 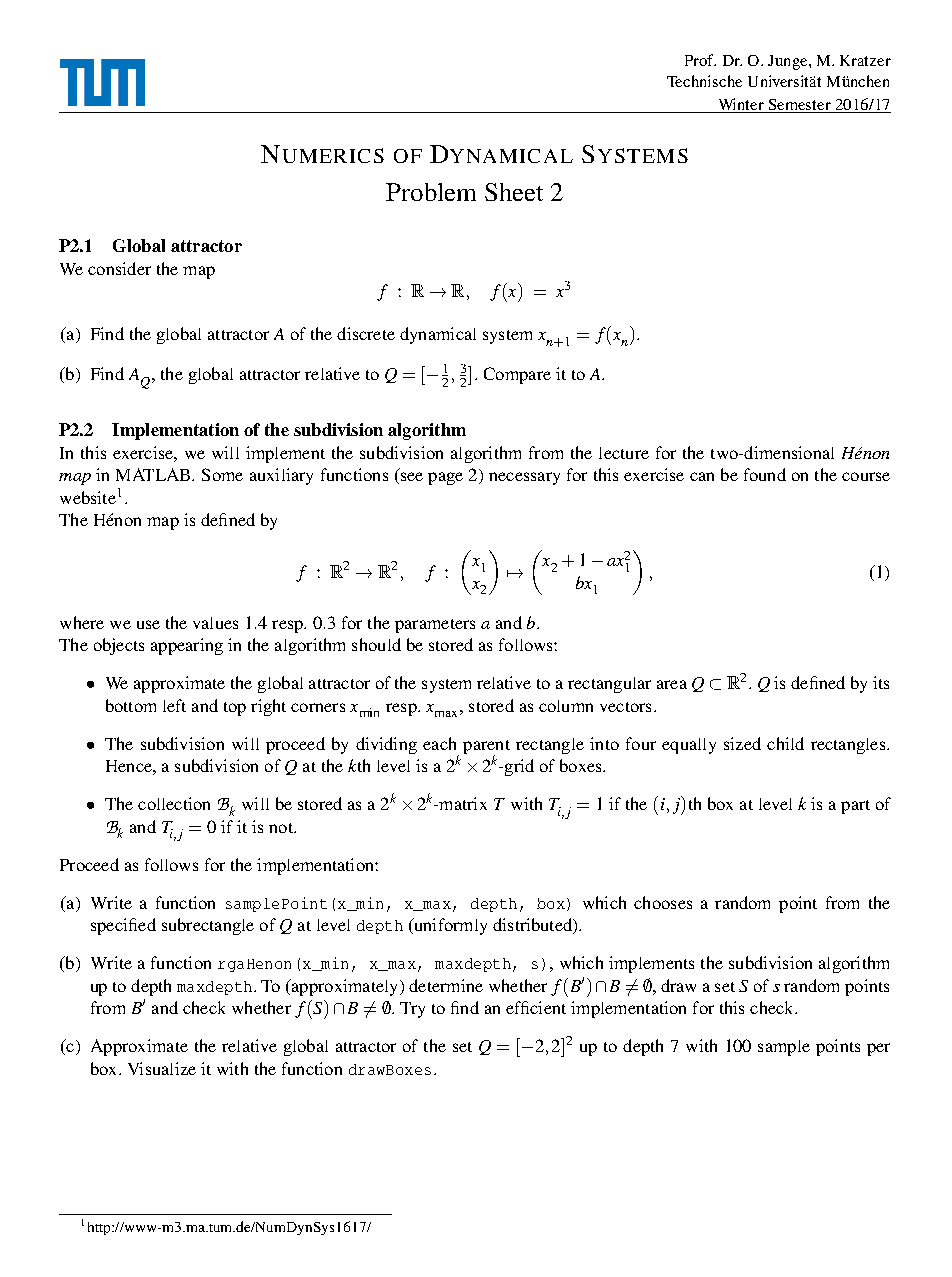 What do you see at coordinates (119, 268) in the document?
I see `consider` at bounding box center [119, 268].
